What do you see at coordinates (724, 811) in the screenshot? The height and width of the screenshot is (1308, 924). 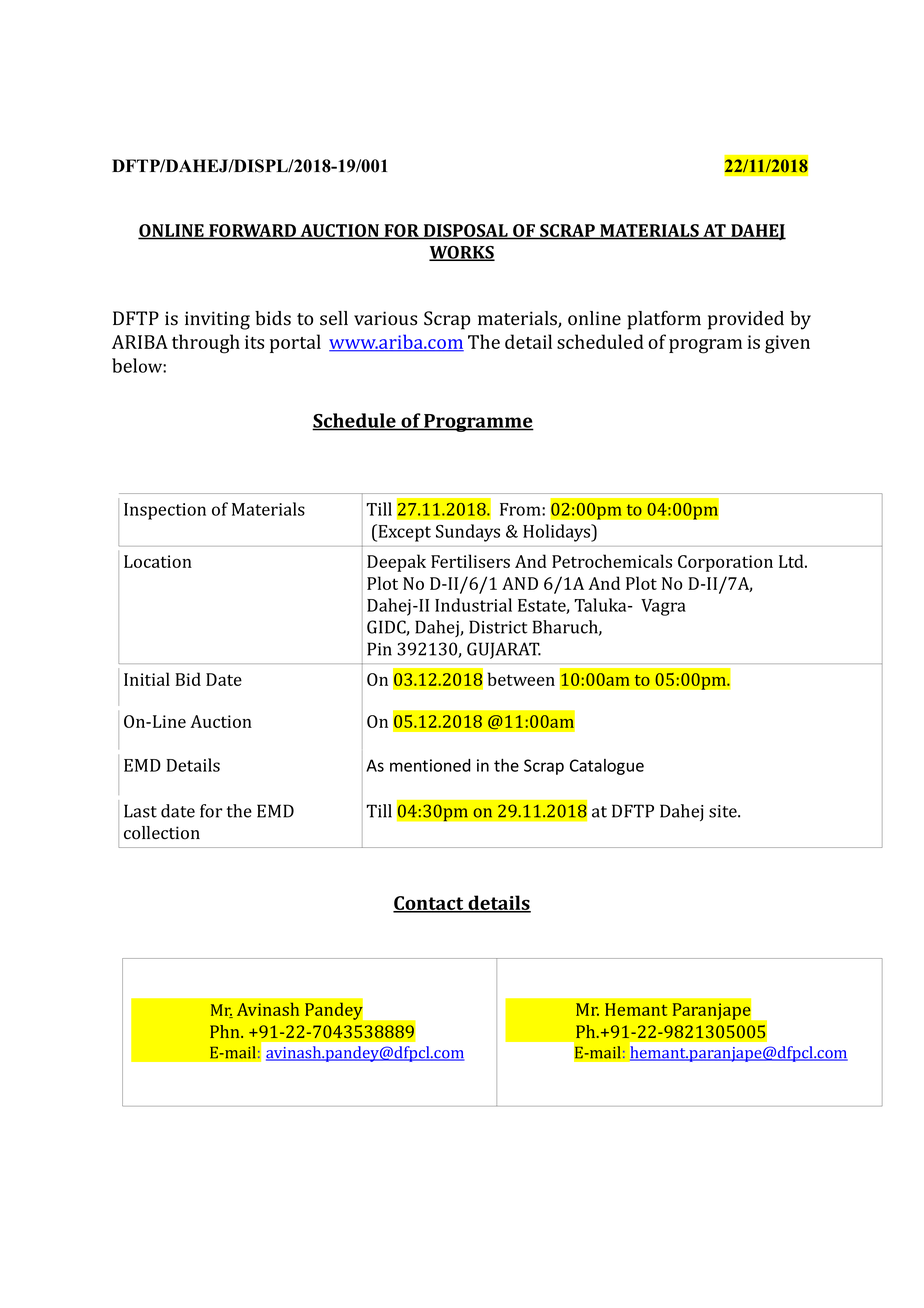 I see `site` at bounding box center [724, 811].
